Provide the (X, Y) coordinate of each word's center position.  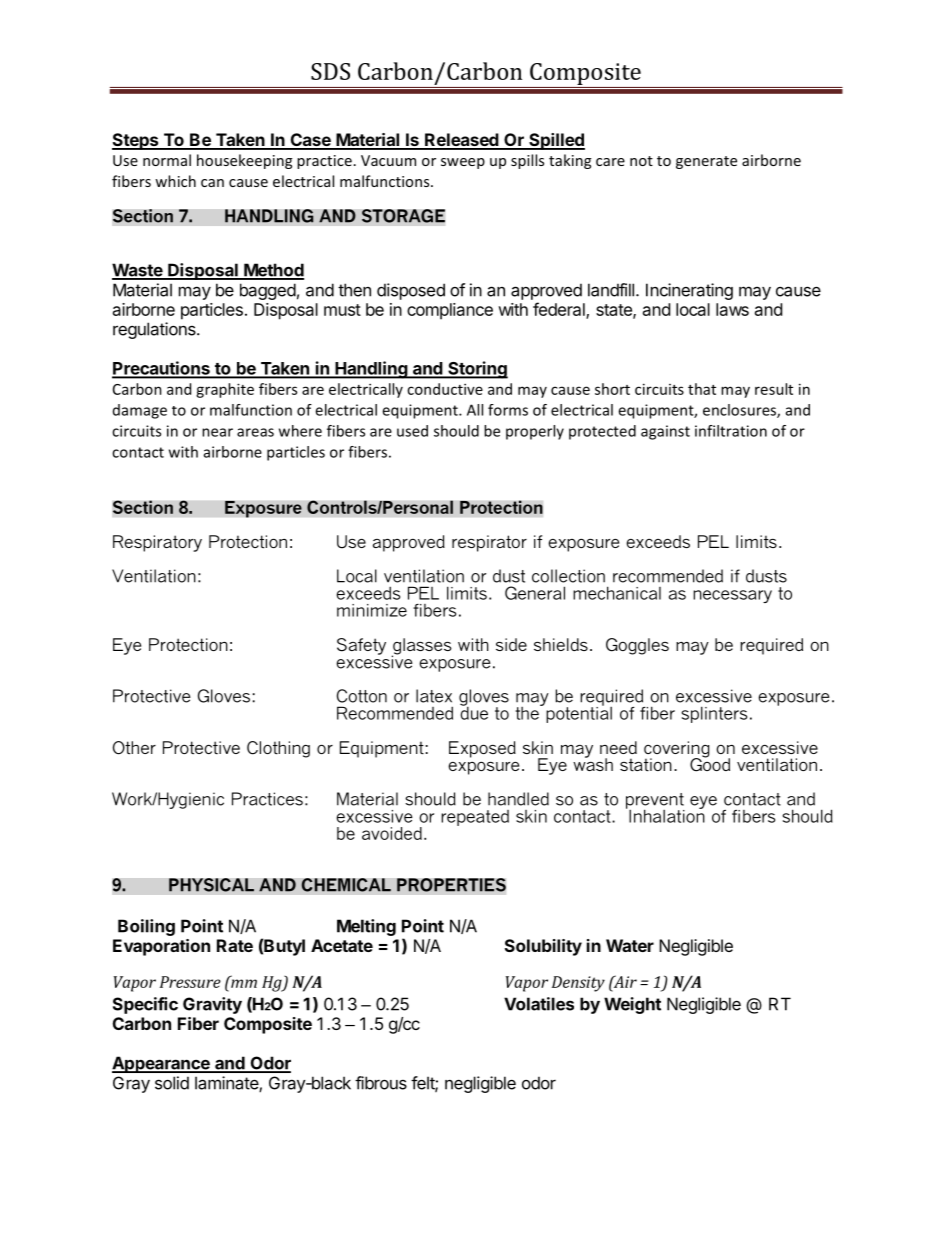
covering (676, 750)
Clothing (278, 749)
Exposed (482, 749)
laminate (227, 1084)
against (665, 432)
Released (462, 141)
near (217, 432)
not (641, 161)
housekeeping (244, 161)
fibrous (381, 1083)
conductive (445, 389)
